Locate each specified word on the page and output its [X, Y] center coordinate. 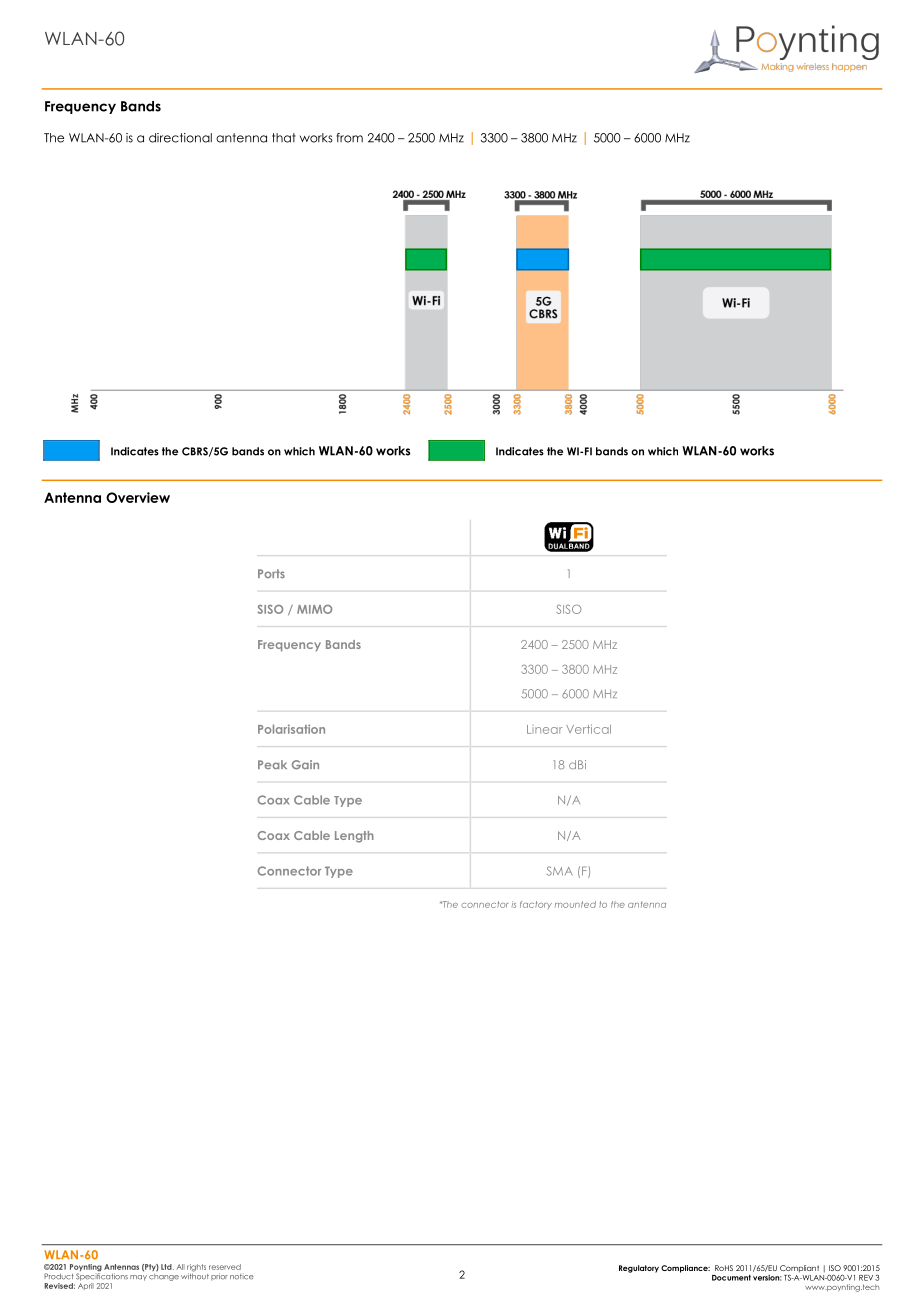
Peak [272, 764]
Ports [271, 573]
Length [354, 837]
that [284, 138]
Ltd [167, 1267]
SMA [560, 871]
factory [536, 905]
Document [731, 1278]
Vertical [588, 729]
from [349, 138]
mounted [575, 904]
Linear [545, 729]
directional [180, 138]
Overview [138, 497]
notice [242, 1277]
